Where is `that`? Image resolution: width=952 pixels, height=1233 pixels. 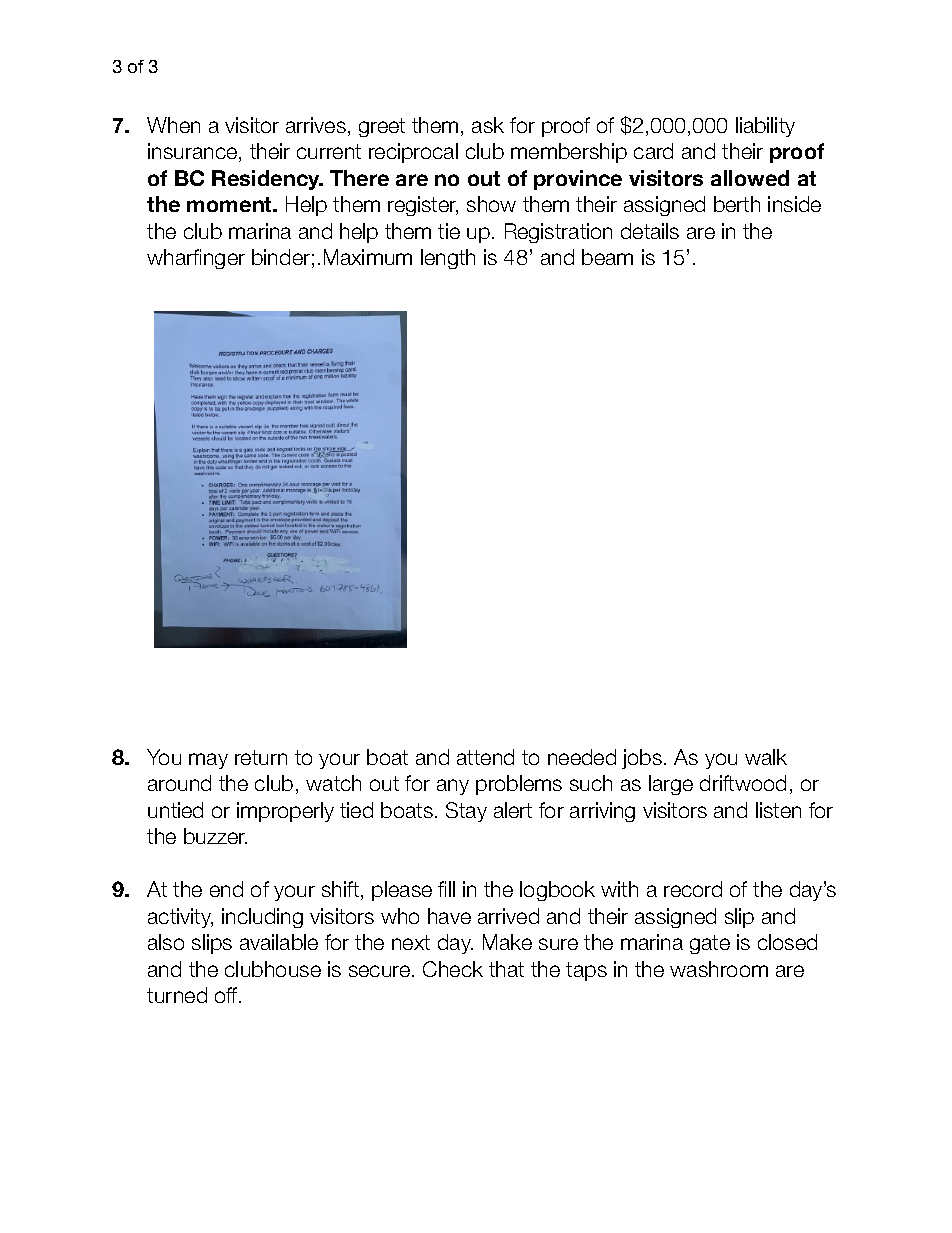
that is located at coordinates (506, 969).
